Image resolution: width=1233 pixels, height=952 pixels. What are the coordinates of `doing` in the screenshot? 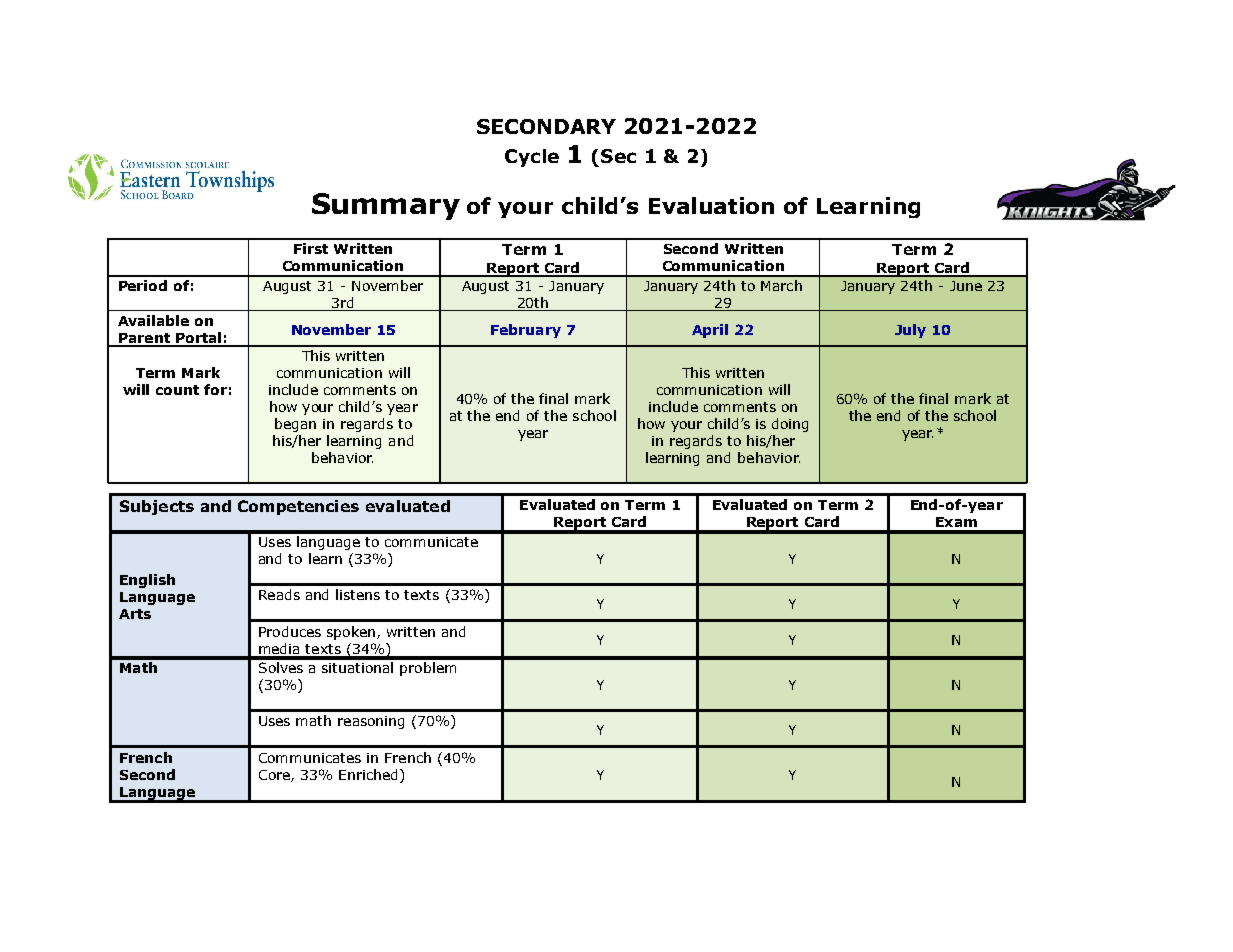 It's located at (790, 425).
